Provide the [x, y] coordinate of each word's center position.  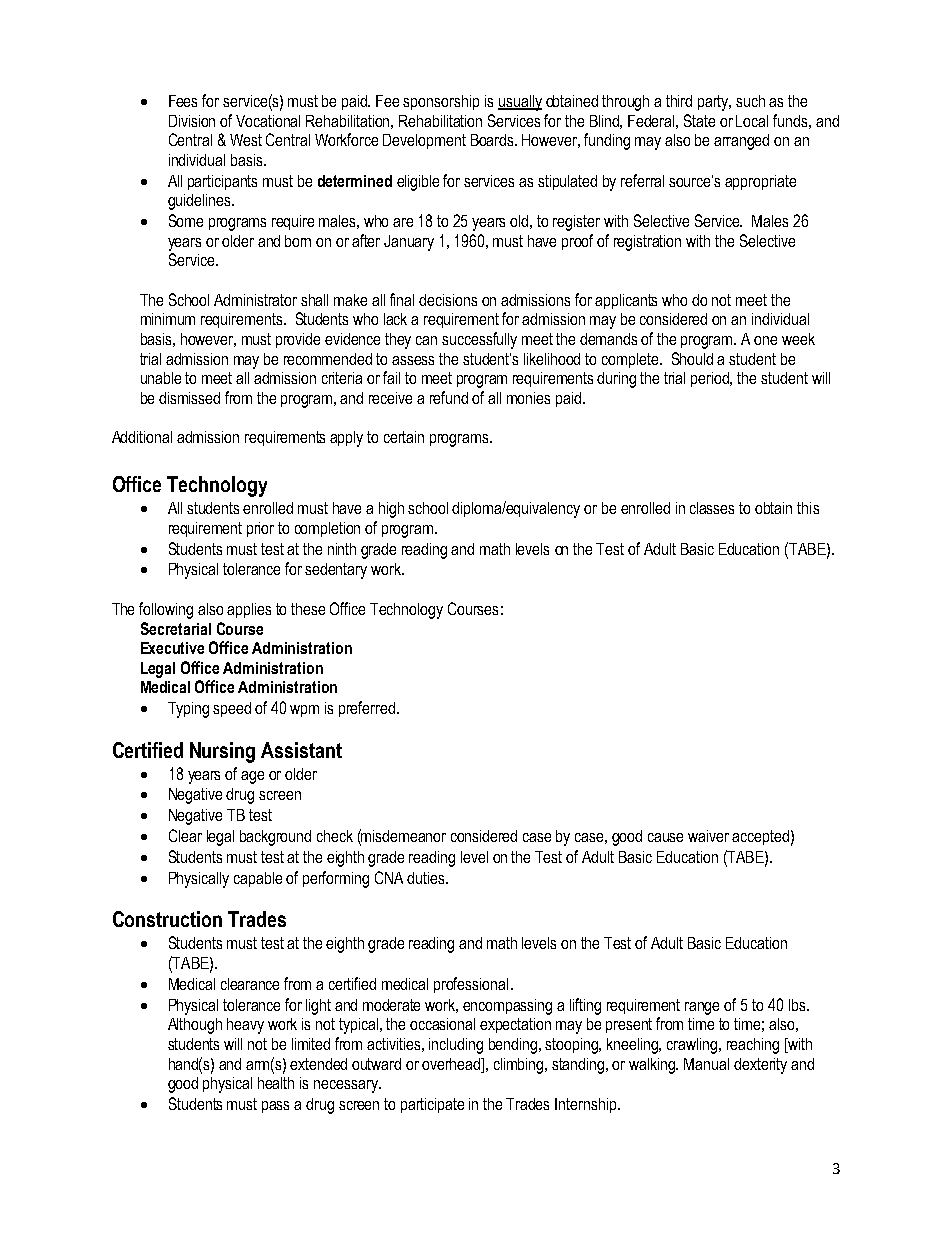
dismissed [189, 398]
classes [712, 508]
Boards [493, 140]
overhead [452, 1064]
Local [752, 121]
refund [449, 397]
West [246, 140]
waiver [708, 836]
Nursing [222, 752]
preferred [367, 709]
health [276, 1083]
